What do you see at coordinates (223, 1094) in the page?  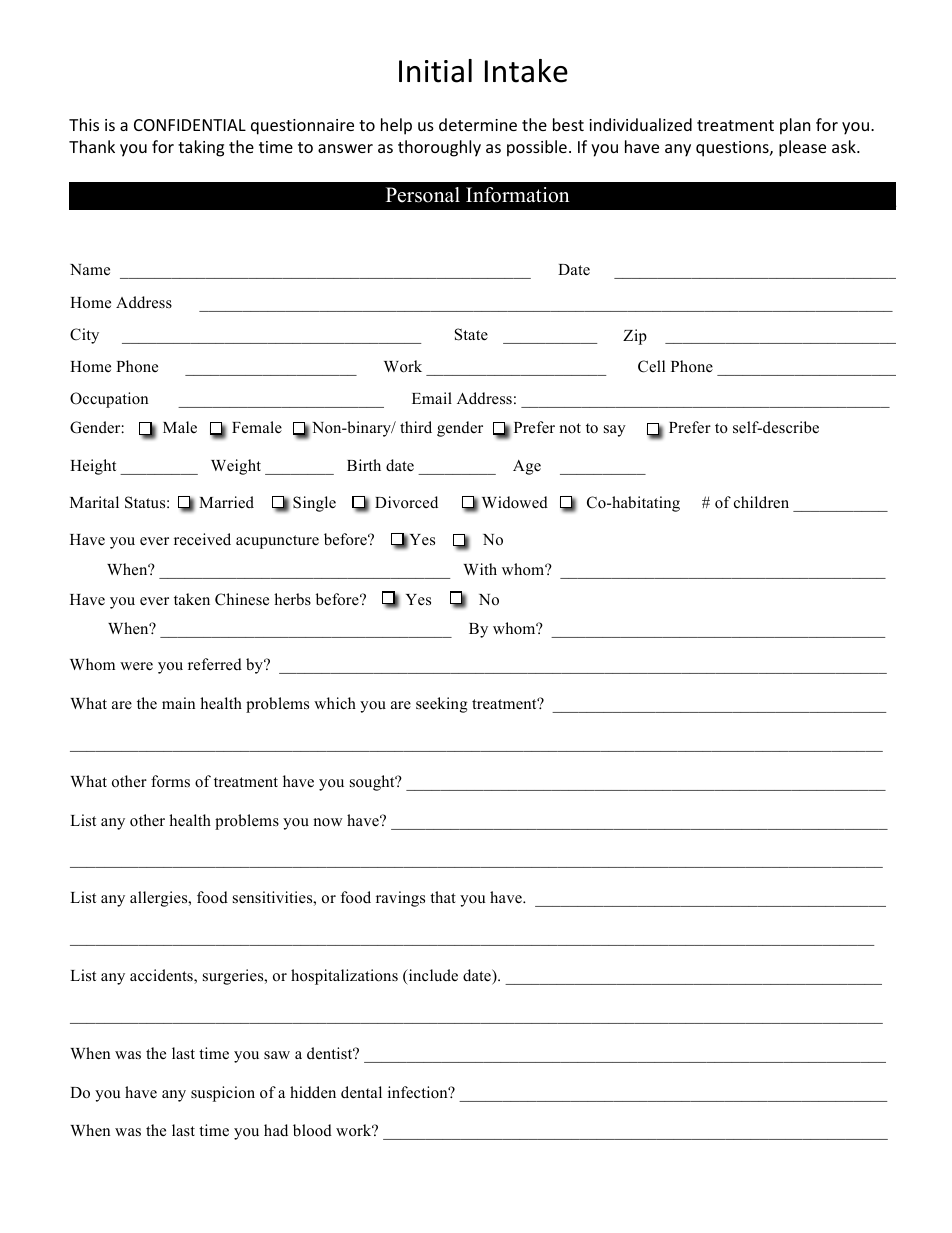 I see `suspicion` at bounding box center [223, 1094].
